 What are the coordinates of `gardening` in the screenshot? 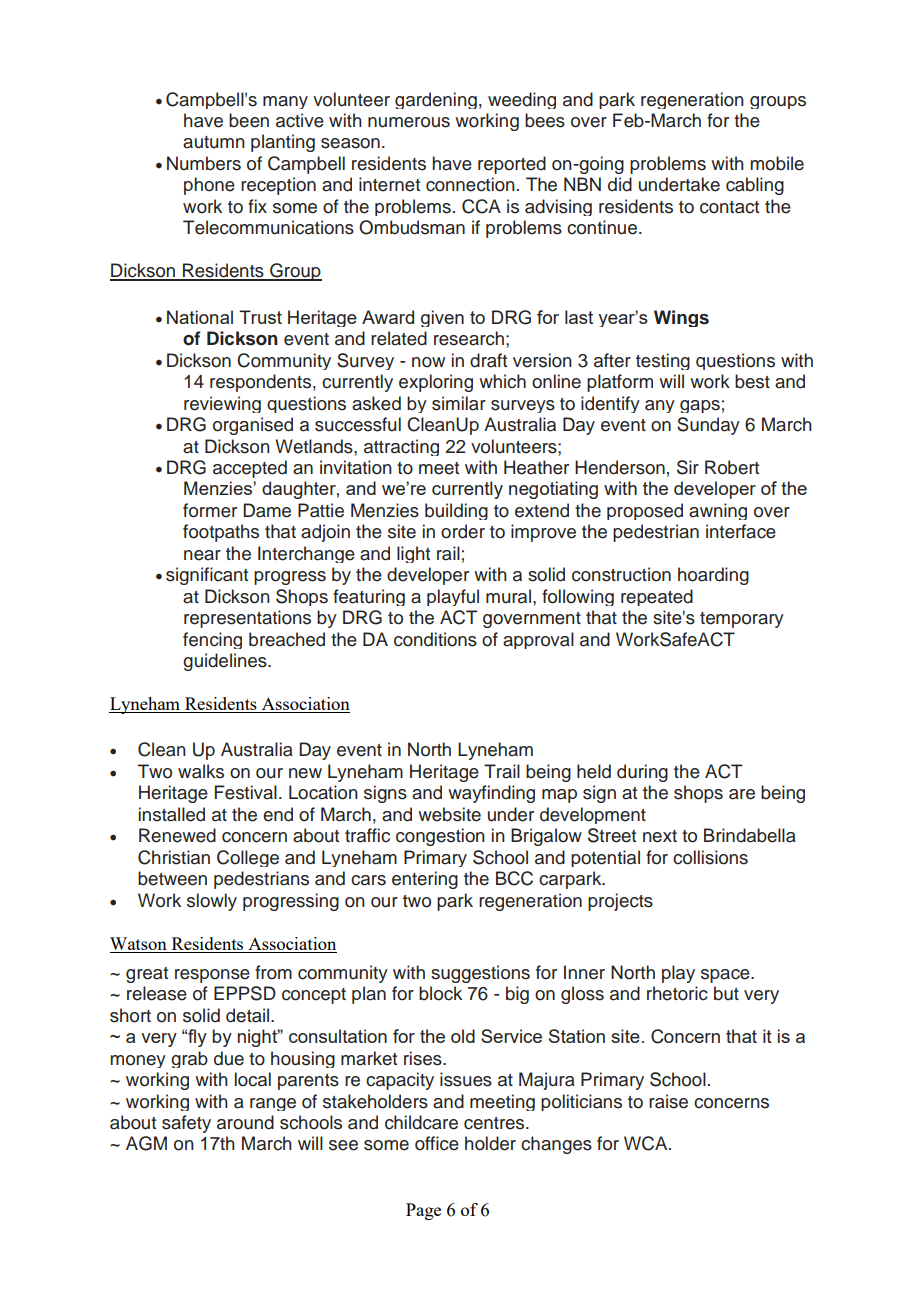 It's located at (436, 100).
